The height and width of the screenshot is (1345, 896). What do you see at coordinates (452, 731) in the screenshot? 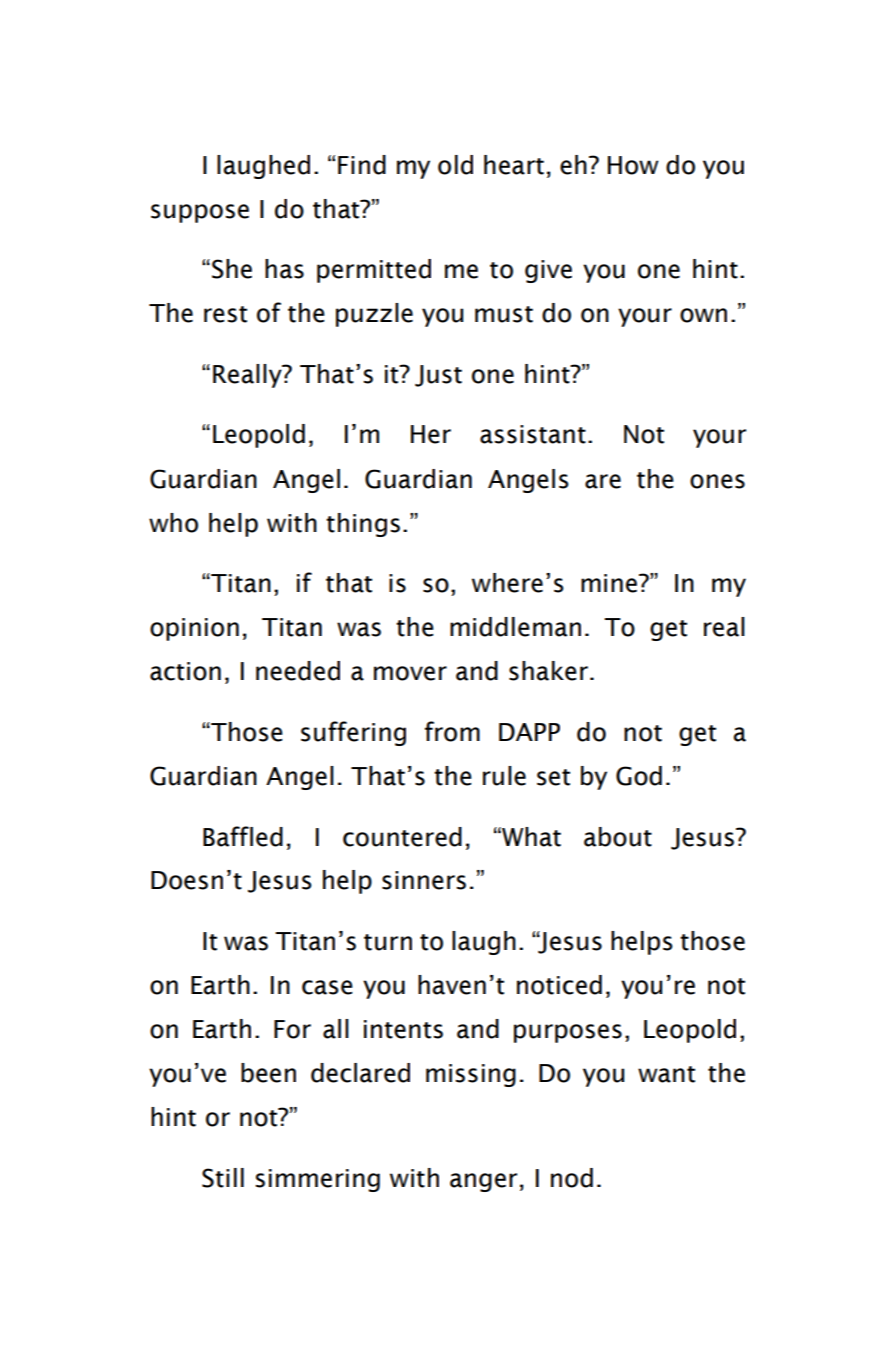
I see `from` at bounding box center [452, 731].
